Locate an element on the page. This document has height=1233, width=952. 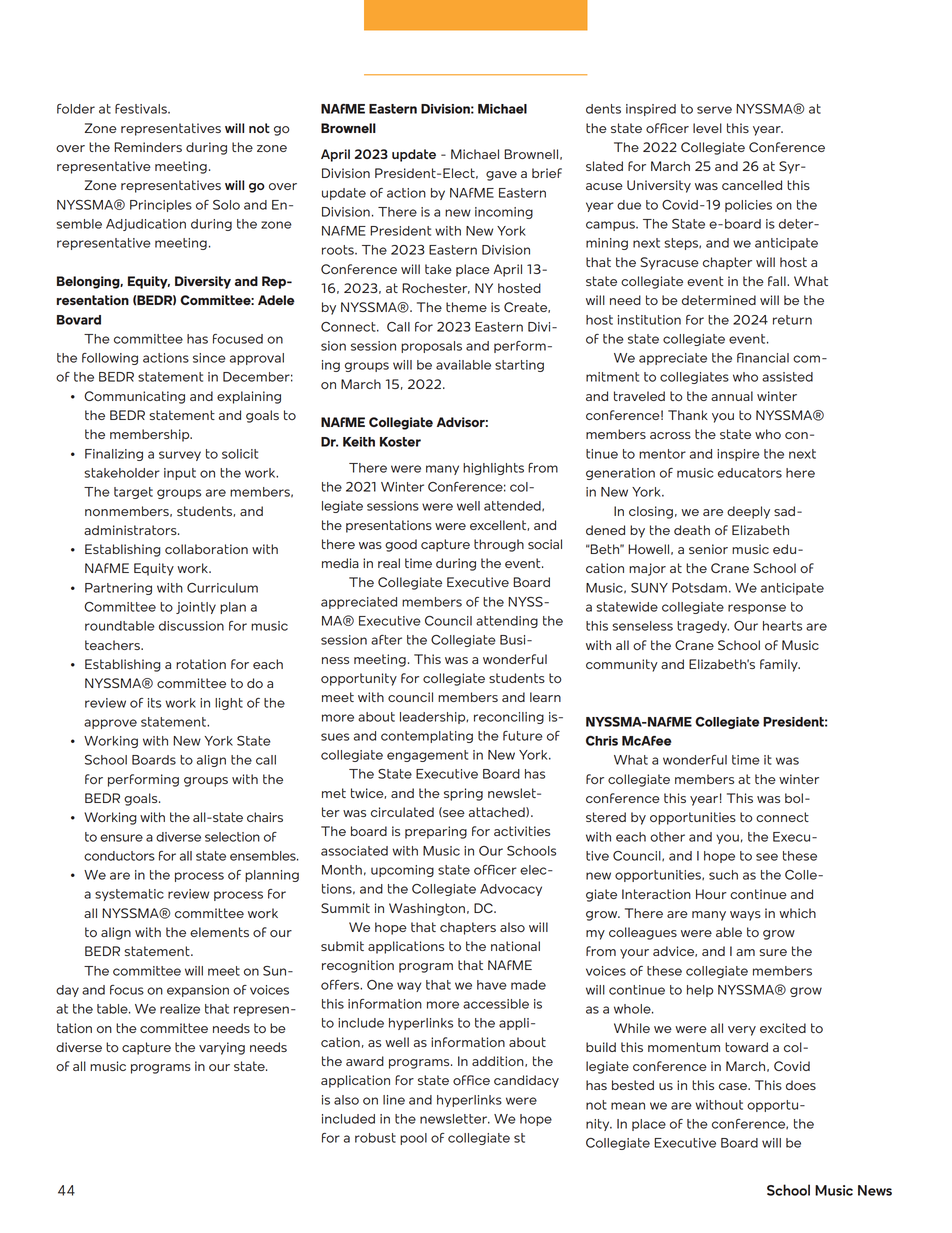
level is located at coordinates (707, 128).
